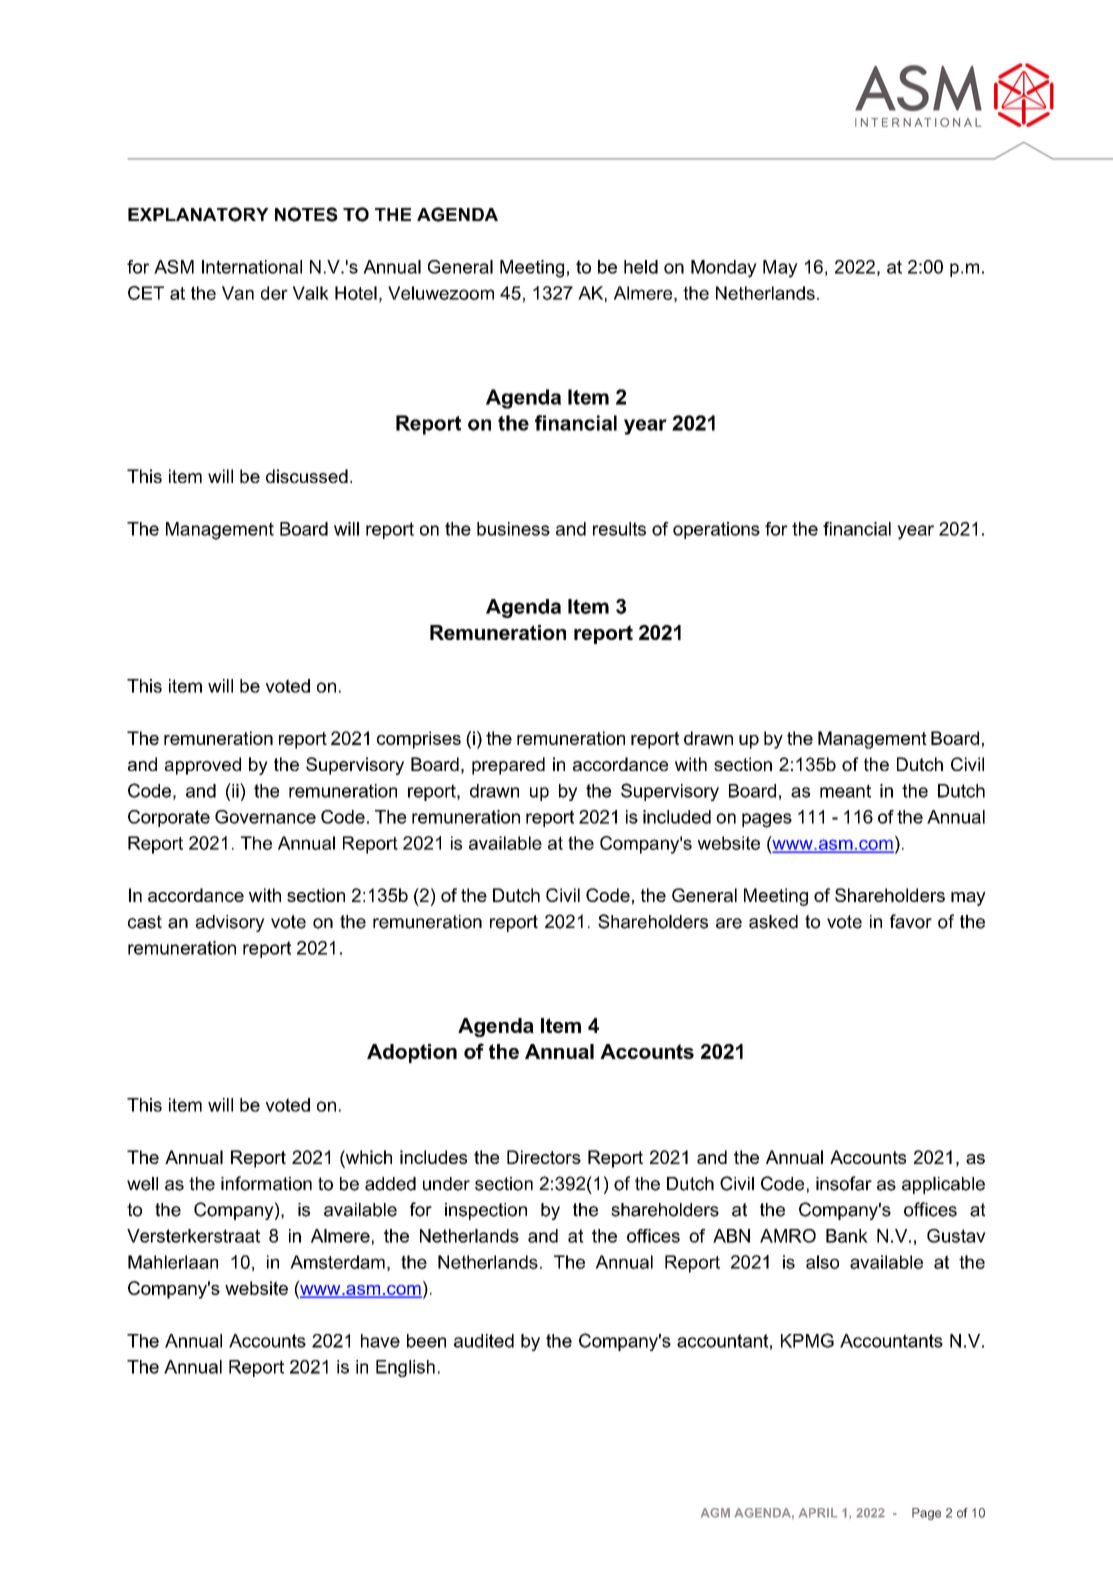  I want to click on APRIL, so click(818, 1513).
